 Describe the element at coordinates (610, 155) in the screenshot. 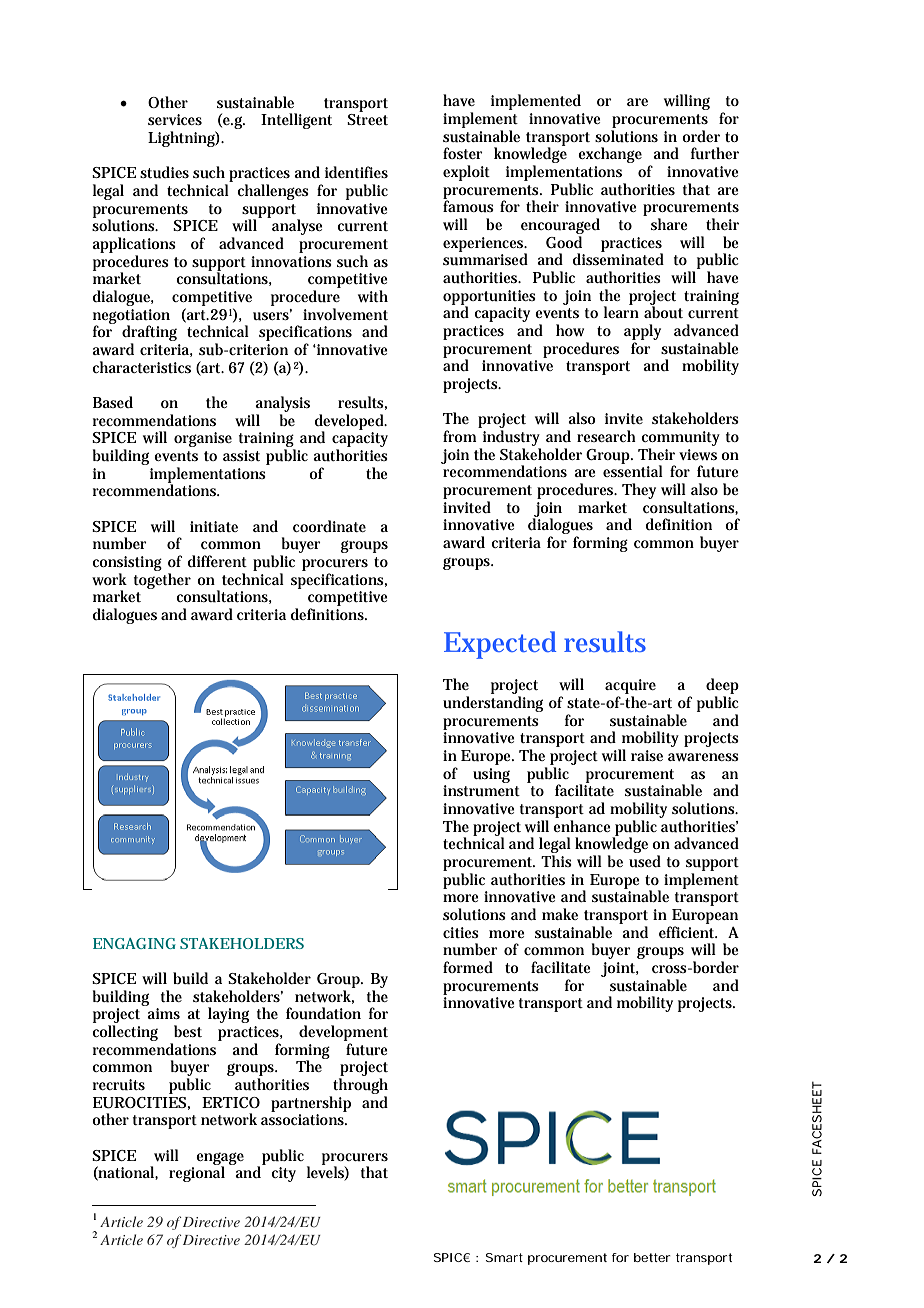

I see `exchange` at that location.
